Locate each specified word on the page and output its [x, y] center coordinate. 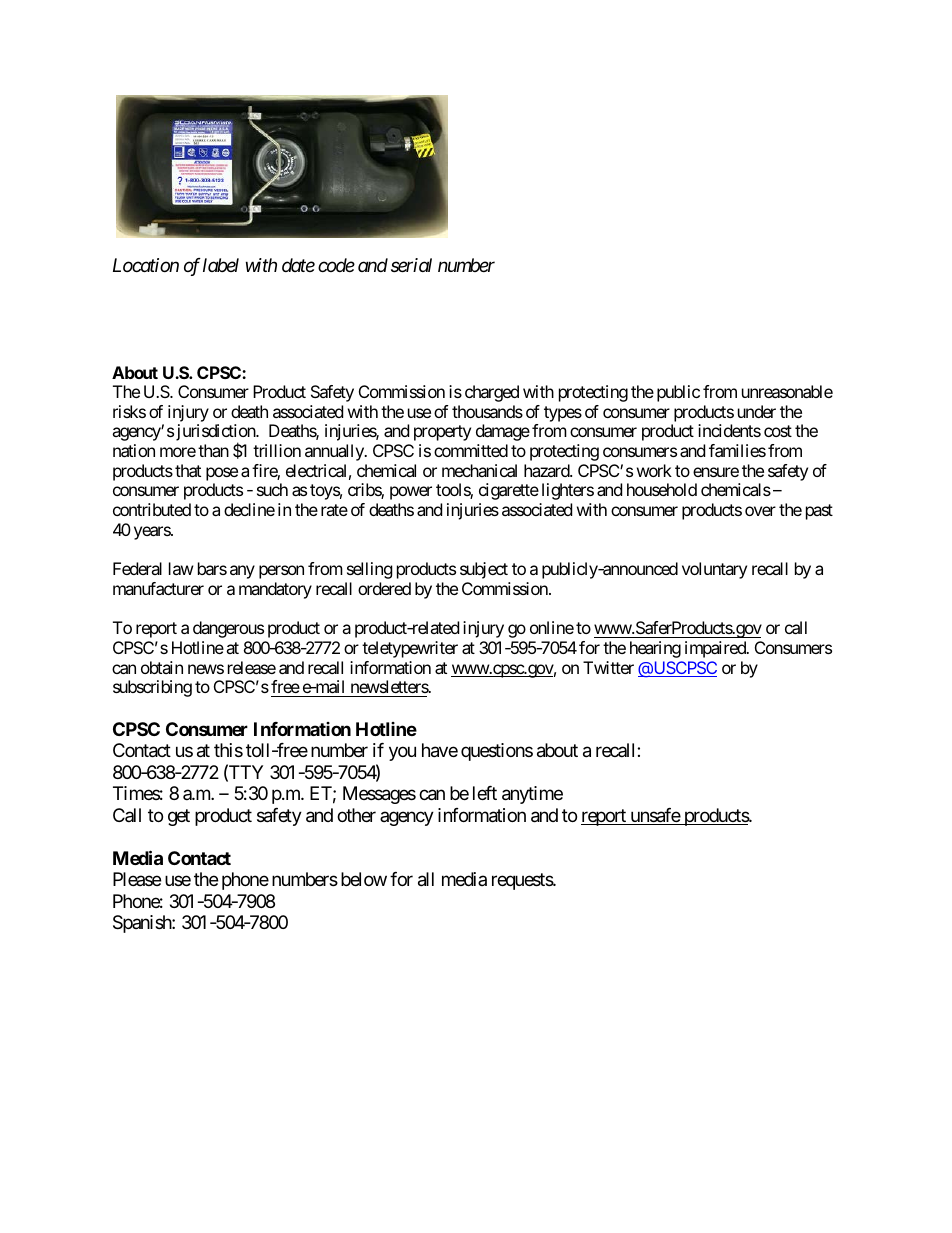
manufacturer [158, 588]
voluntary [714, 570]
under [757, 411]
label [221, 265]
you [402, 754]
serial [411, 265]
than [213, 450]
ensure [716, 472]
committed [471, 450]
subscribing [152, 688]
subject [484, 570]
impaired [716, 649]
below [364, 879]
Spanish [143, 924]
